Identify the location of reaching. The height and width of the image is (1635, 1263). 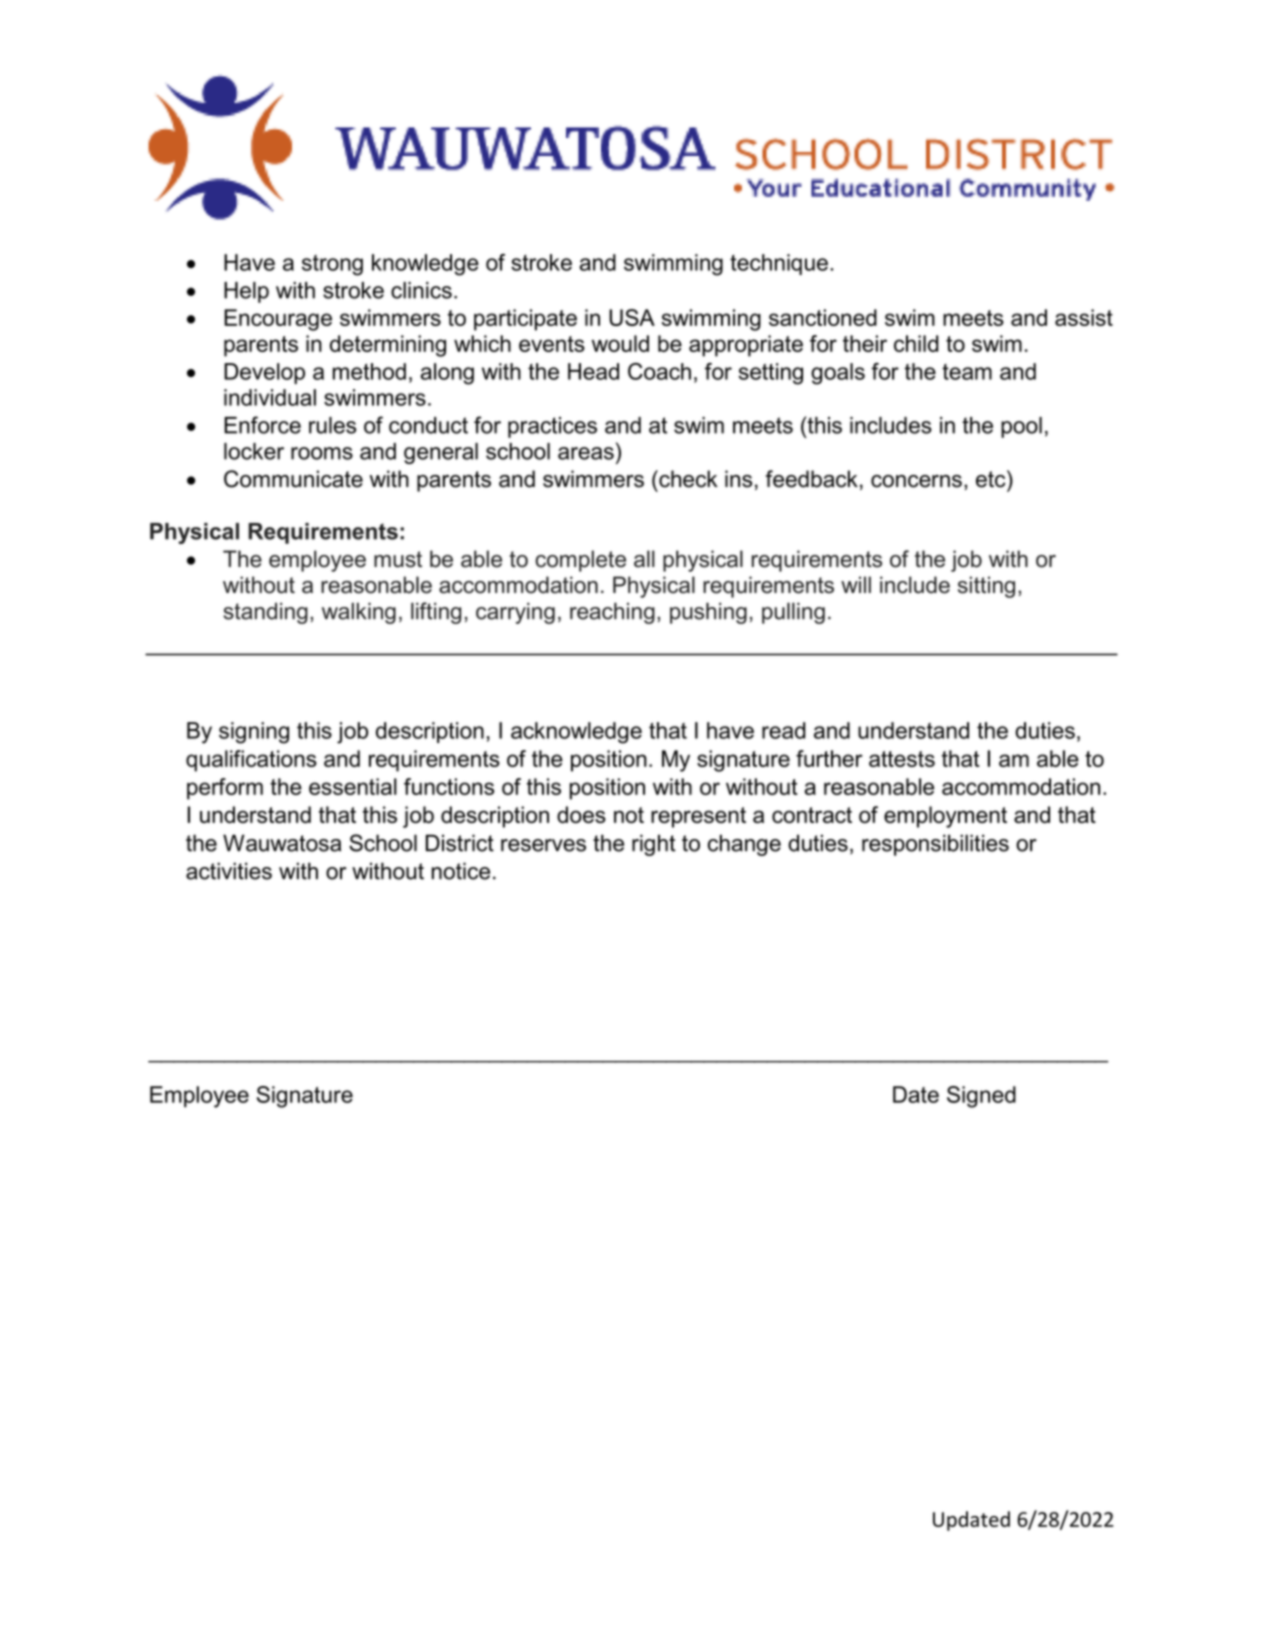
(612, 613).
